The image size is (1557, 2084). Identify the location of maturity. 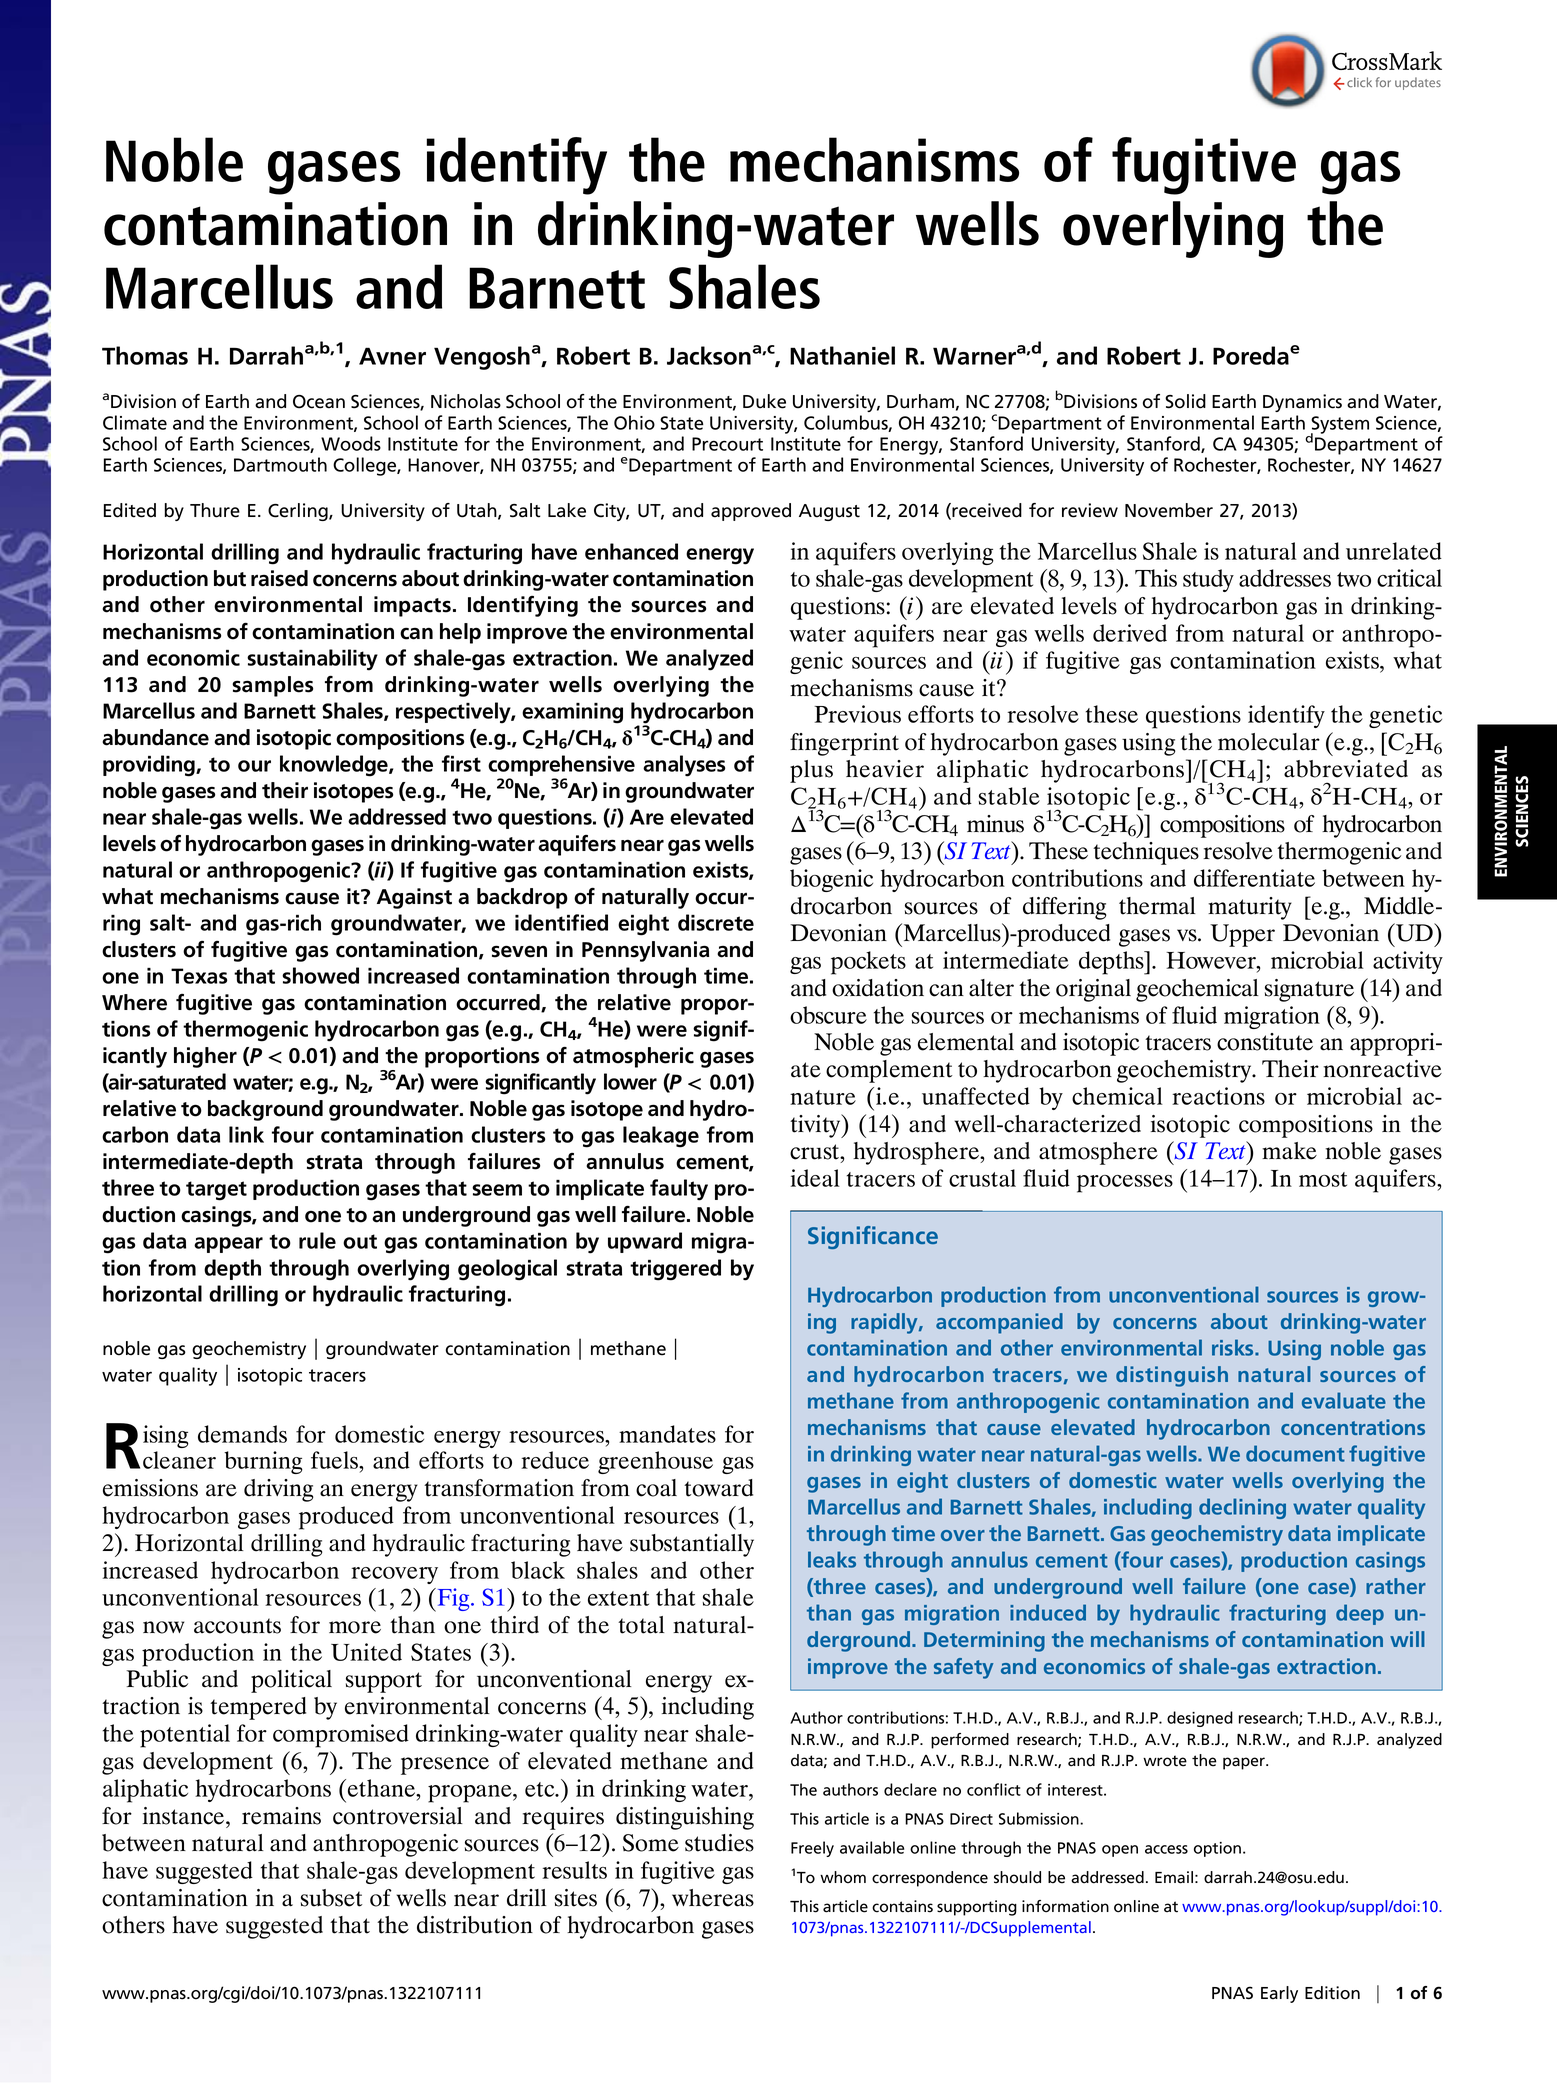
(1250, 908).
